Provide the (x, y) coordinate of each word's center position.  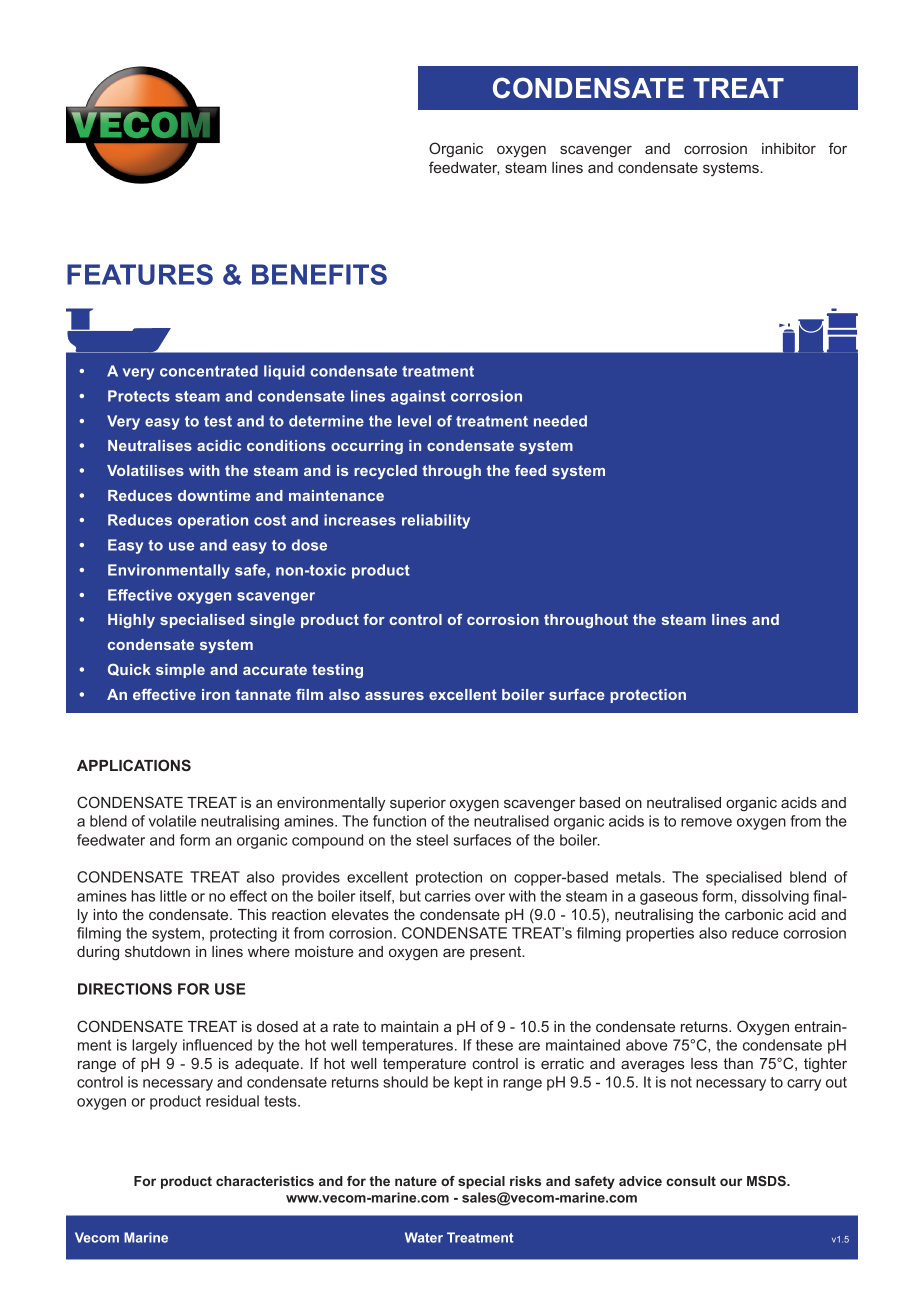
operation (213, 521)
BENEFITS (319, 274)
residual (232, 1101)
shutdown (157, 951)
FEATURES (140, 274)
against (418, 397)
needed (560, 421)
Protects (139, 396)
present (497, 953)
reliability (436, 521)
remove (706, 822)
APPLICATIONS (134, 765)
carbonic (754, 914)
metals (639, 877)
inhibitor (789, 148)
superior (418, 804)
